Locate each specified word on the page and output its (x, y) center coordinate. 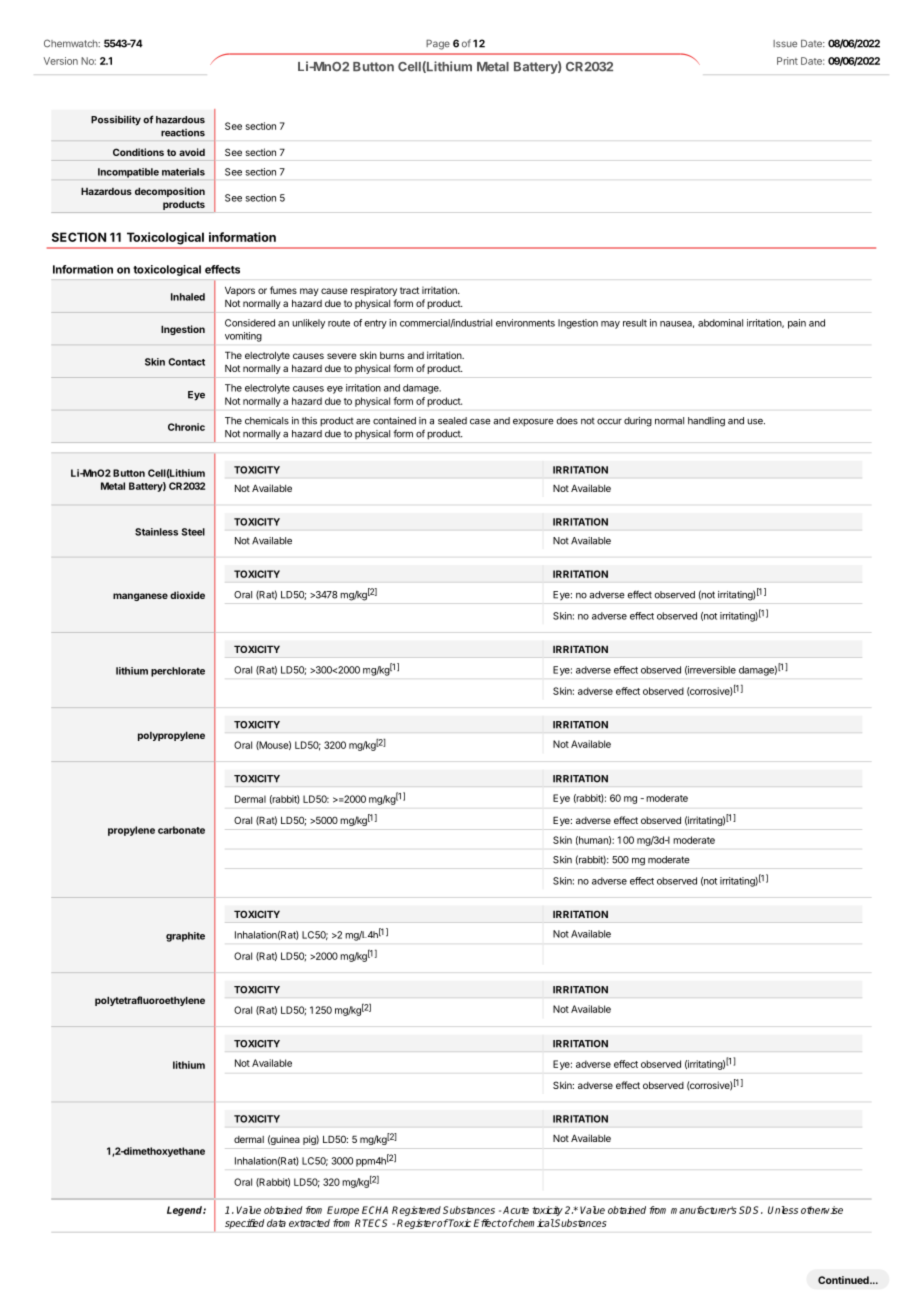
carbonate (181, 830)
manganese (140, 597)
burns (392, 355)
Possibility (116, 120)
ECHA (375, 1210)
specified (244, 1224)
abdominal (720, 323)
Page (438, 44)
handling (706, 422)
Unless (783, 1210)
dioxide (187, 595)
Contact (186, 362)
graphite (185, 937)
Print (787, 61)
